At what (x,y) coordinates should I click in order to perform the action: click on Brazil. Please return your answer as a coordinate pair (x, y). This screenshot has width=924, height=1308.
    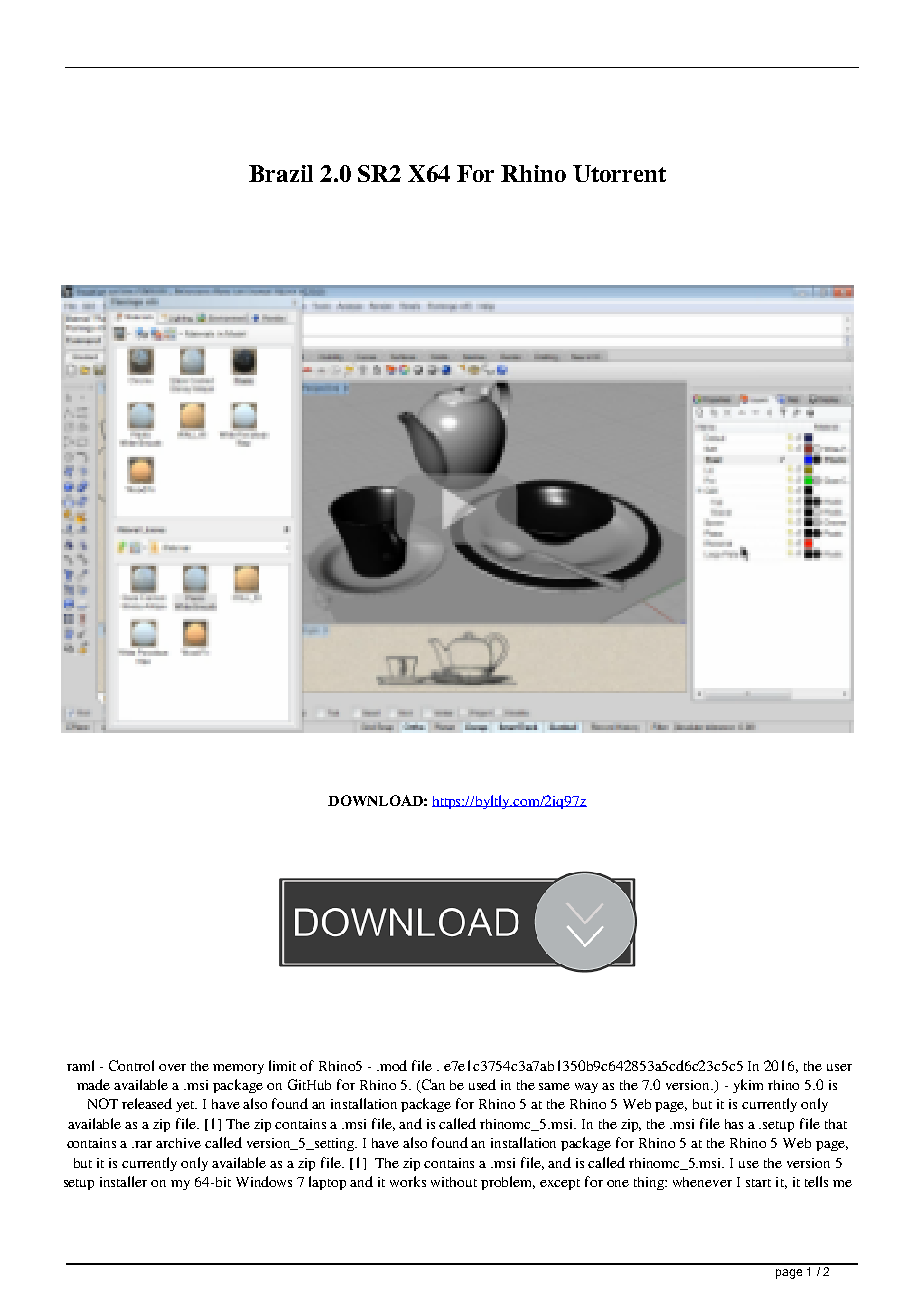
    Looking at the image, I should click on (281, 173).
